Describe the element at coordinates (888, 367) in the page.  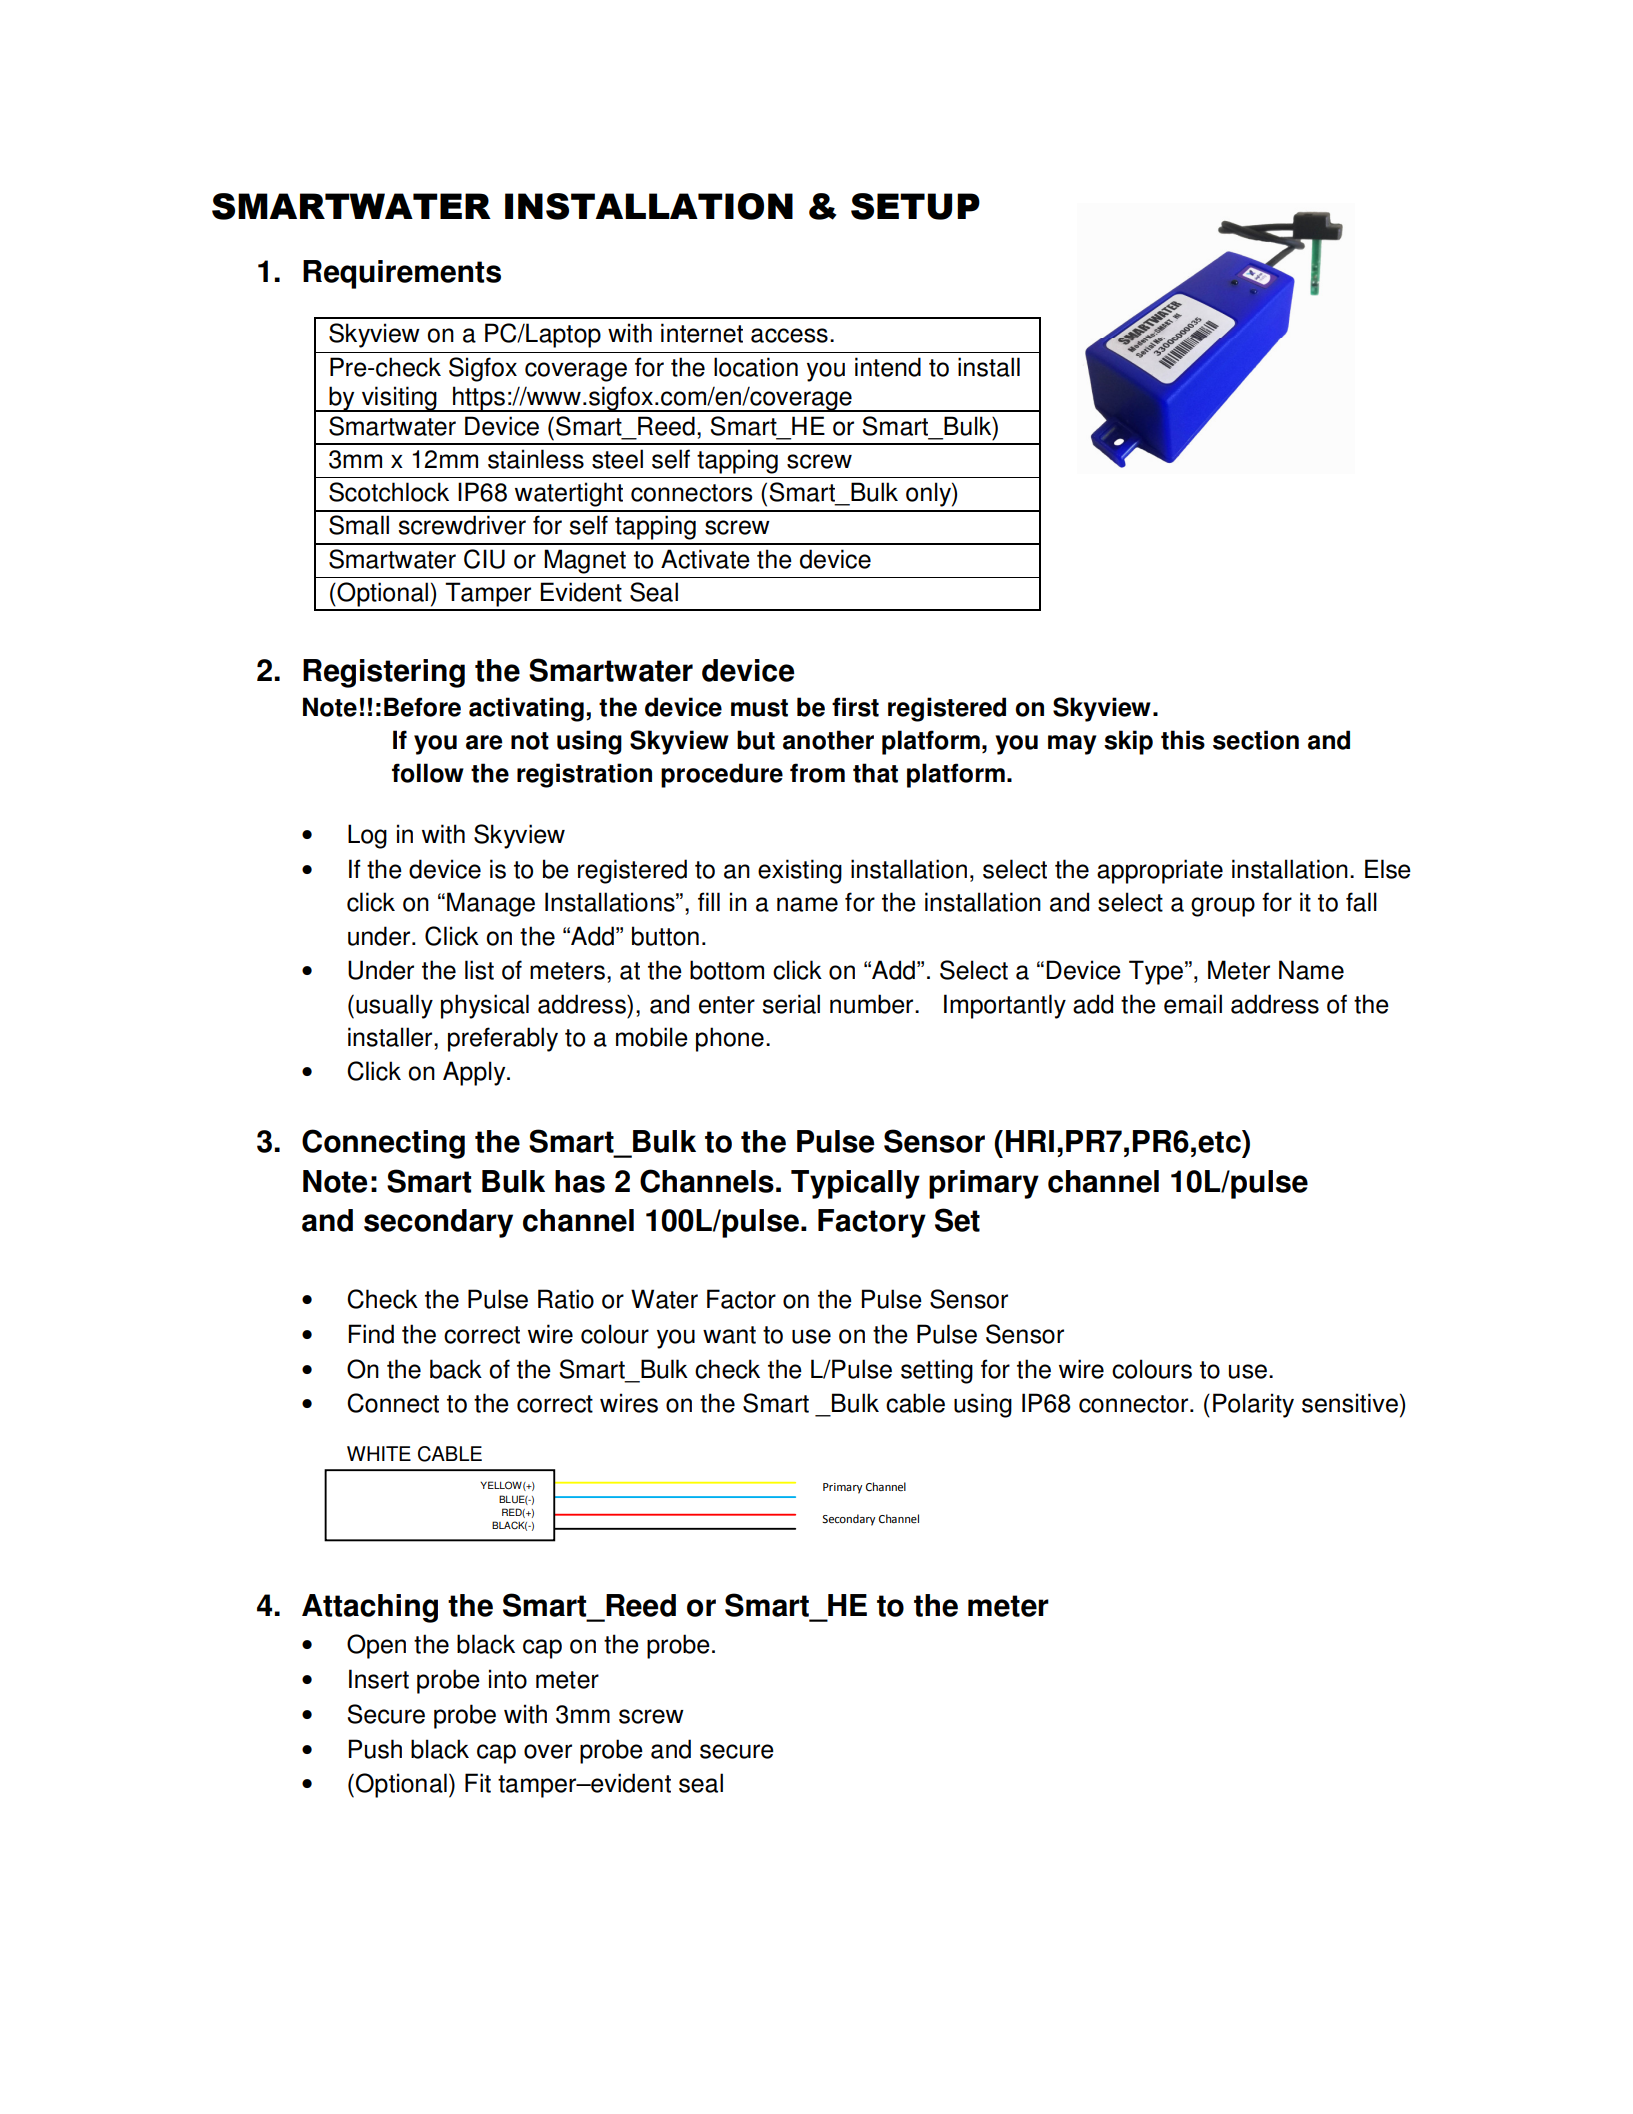
I see `intend` at that location.
